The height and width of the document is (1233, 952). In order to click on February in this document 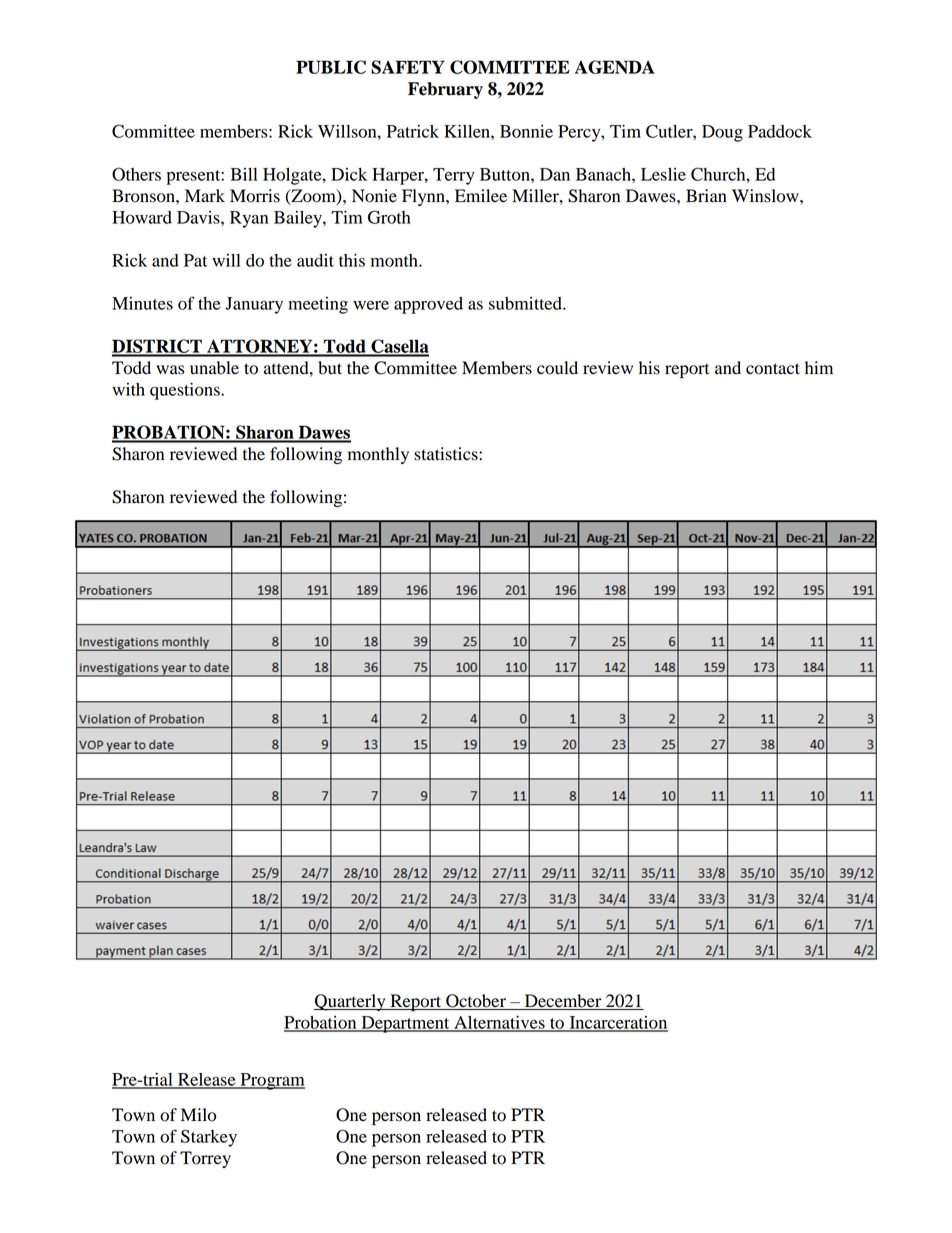, I will do `click(445, 90)`.
